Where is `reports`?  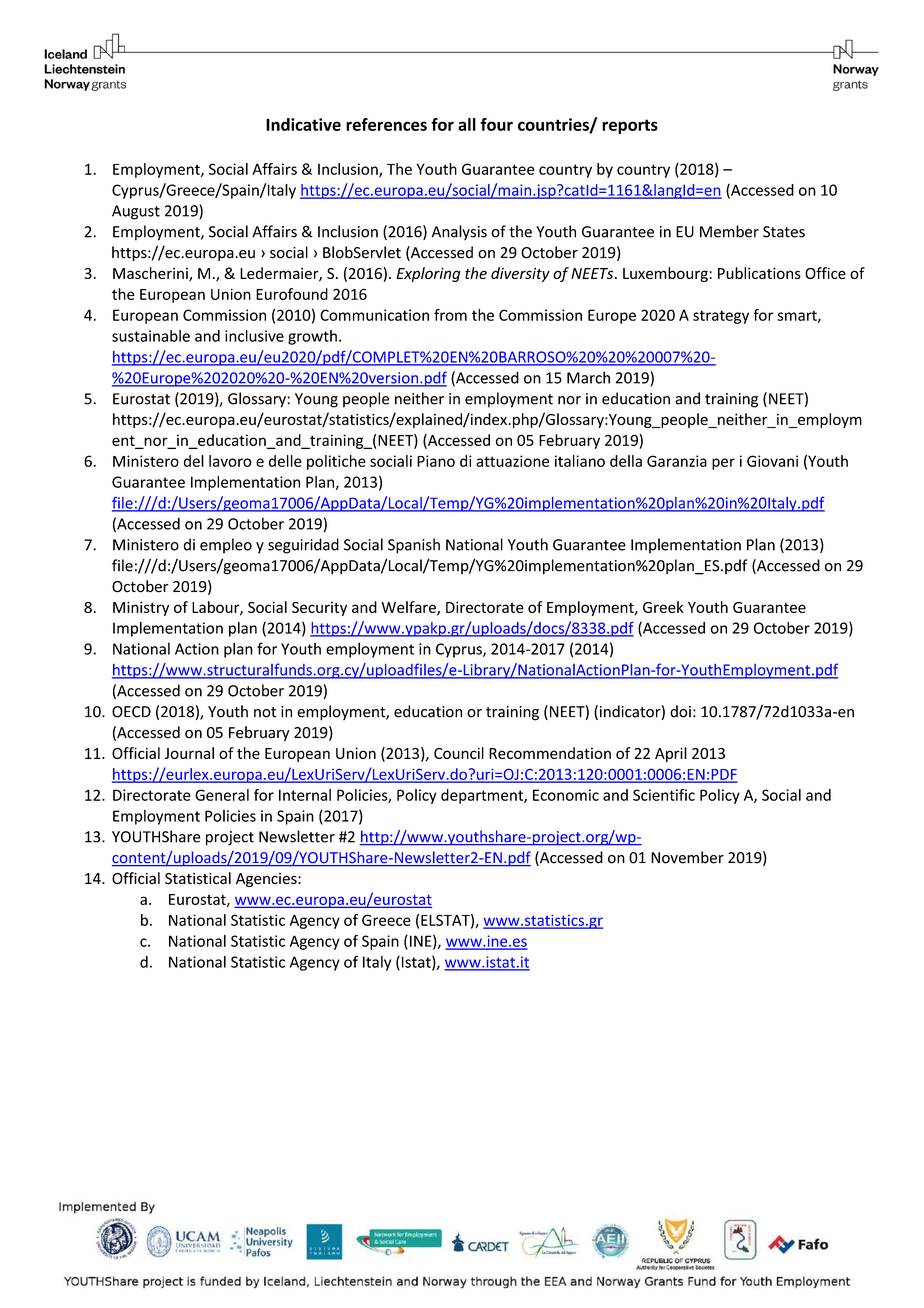 reports is located at coordinates (630, 126).
